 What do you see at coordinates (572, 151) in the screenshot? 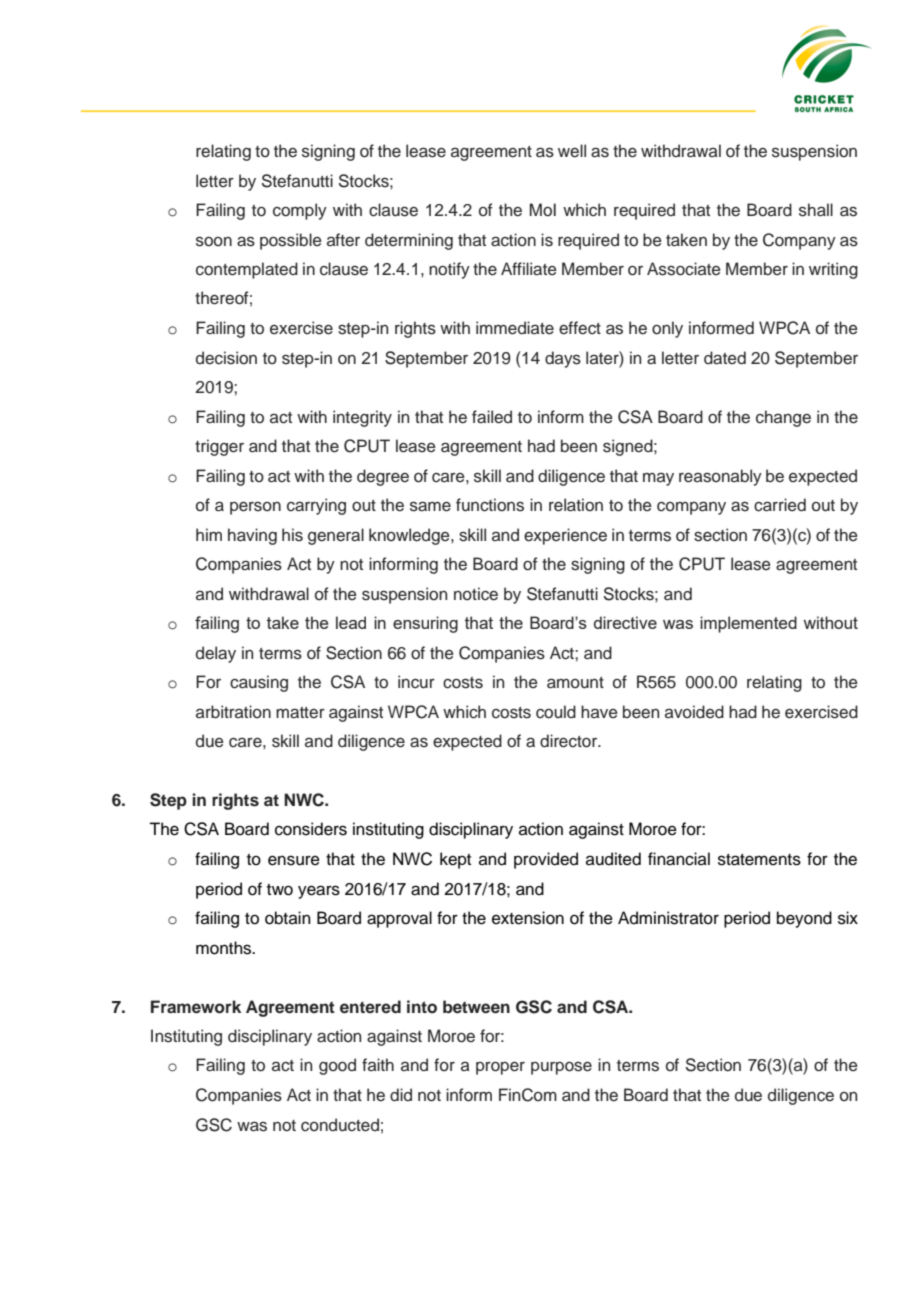
I see `well` at bounding box center [572, 151].
